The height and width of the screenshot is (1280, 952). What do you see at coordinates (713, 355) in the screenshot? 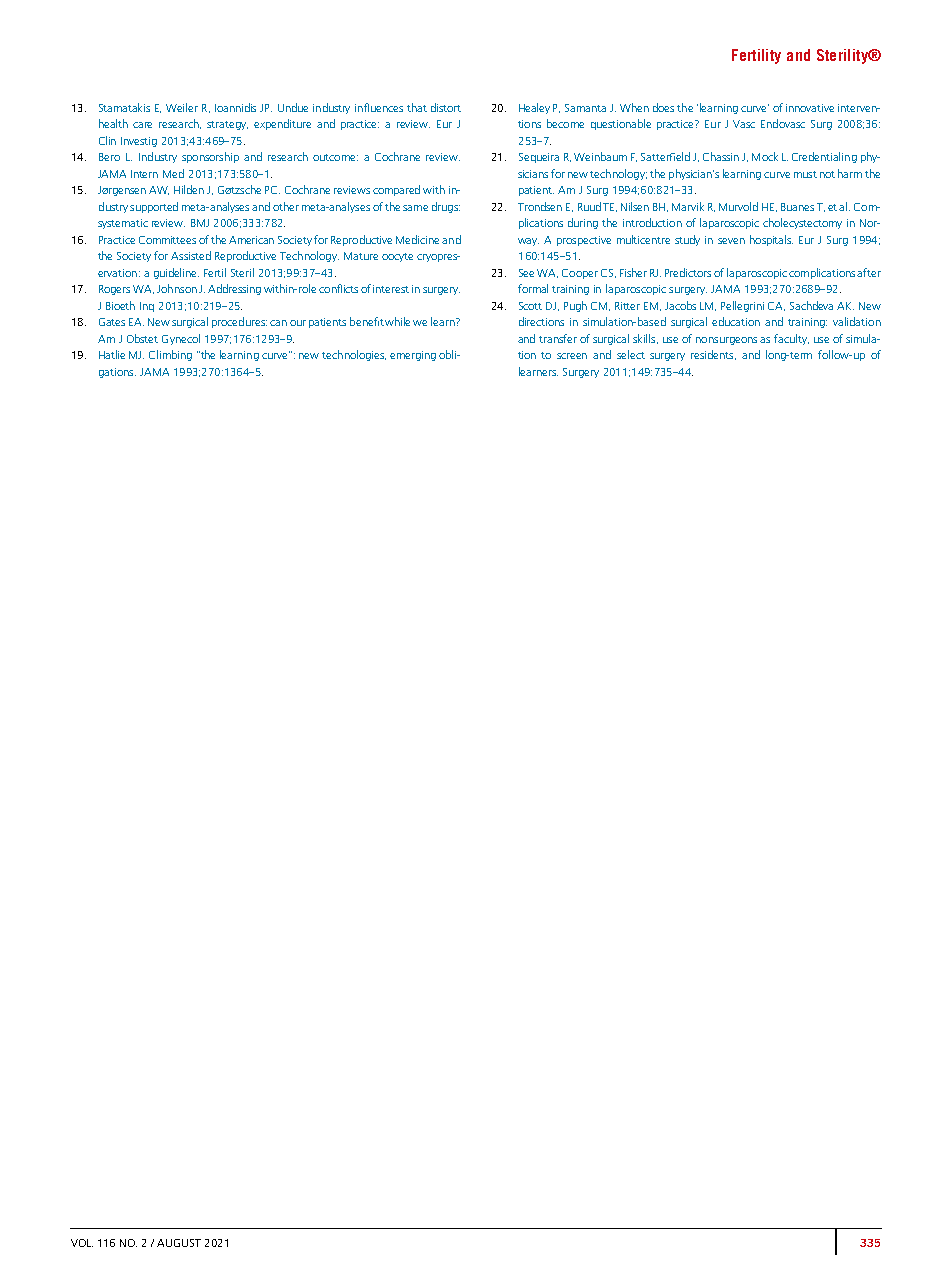
I see `residents` at bounding box center [713, 355].
